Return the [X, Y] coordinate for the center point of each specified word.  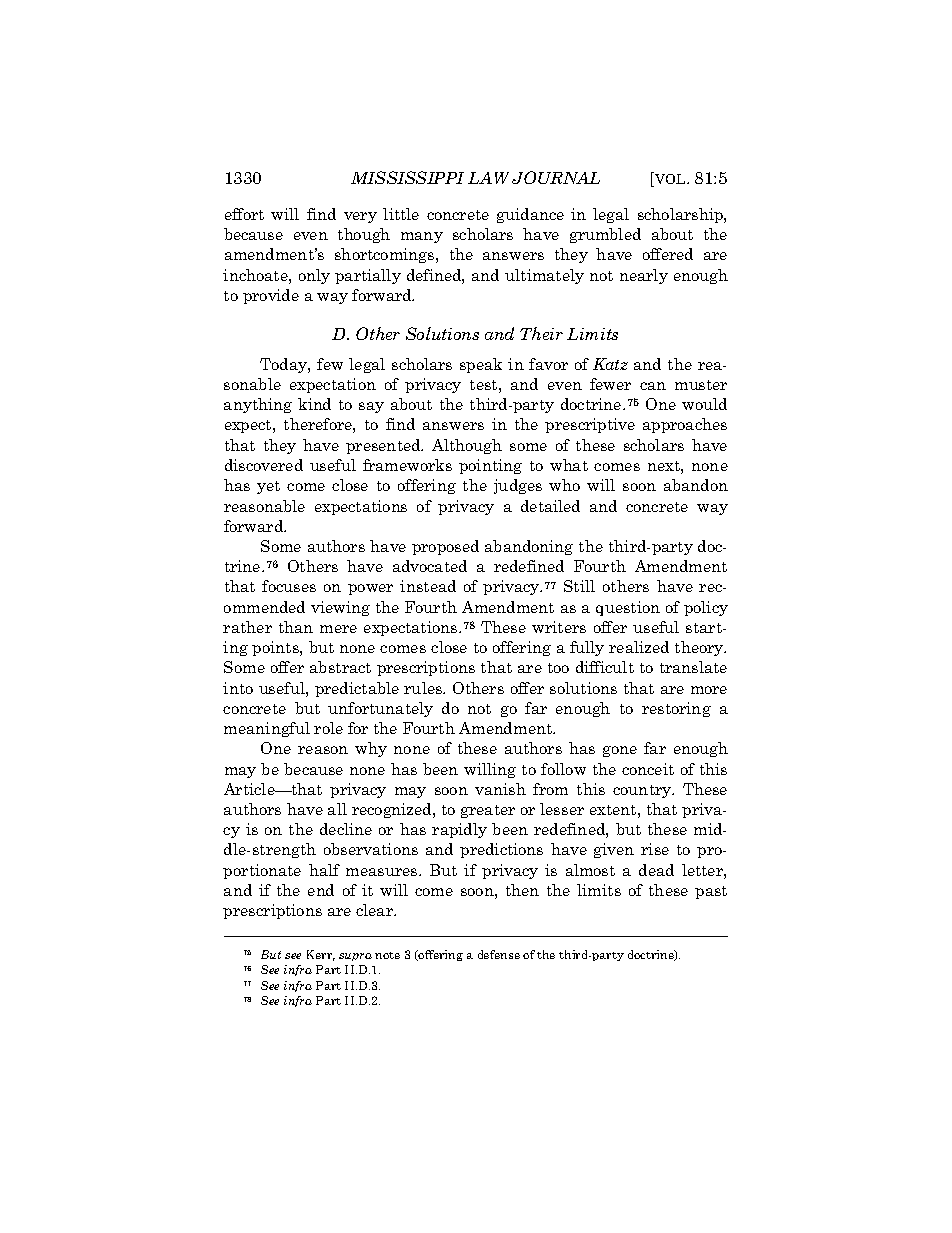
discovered [264, 465]
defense [499, 954]
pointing [490, 466]
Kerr [321, 955]
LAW [488, 178]
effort [244, 214]
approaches [685, 425]
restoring [676, 709]
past [711, 892]
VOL [670, 179]
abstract [340, 667]
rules [424, 688]
